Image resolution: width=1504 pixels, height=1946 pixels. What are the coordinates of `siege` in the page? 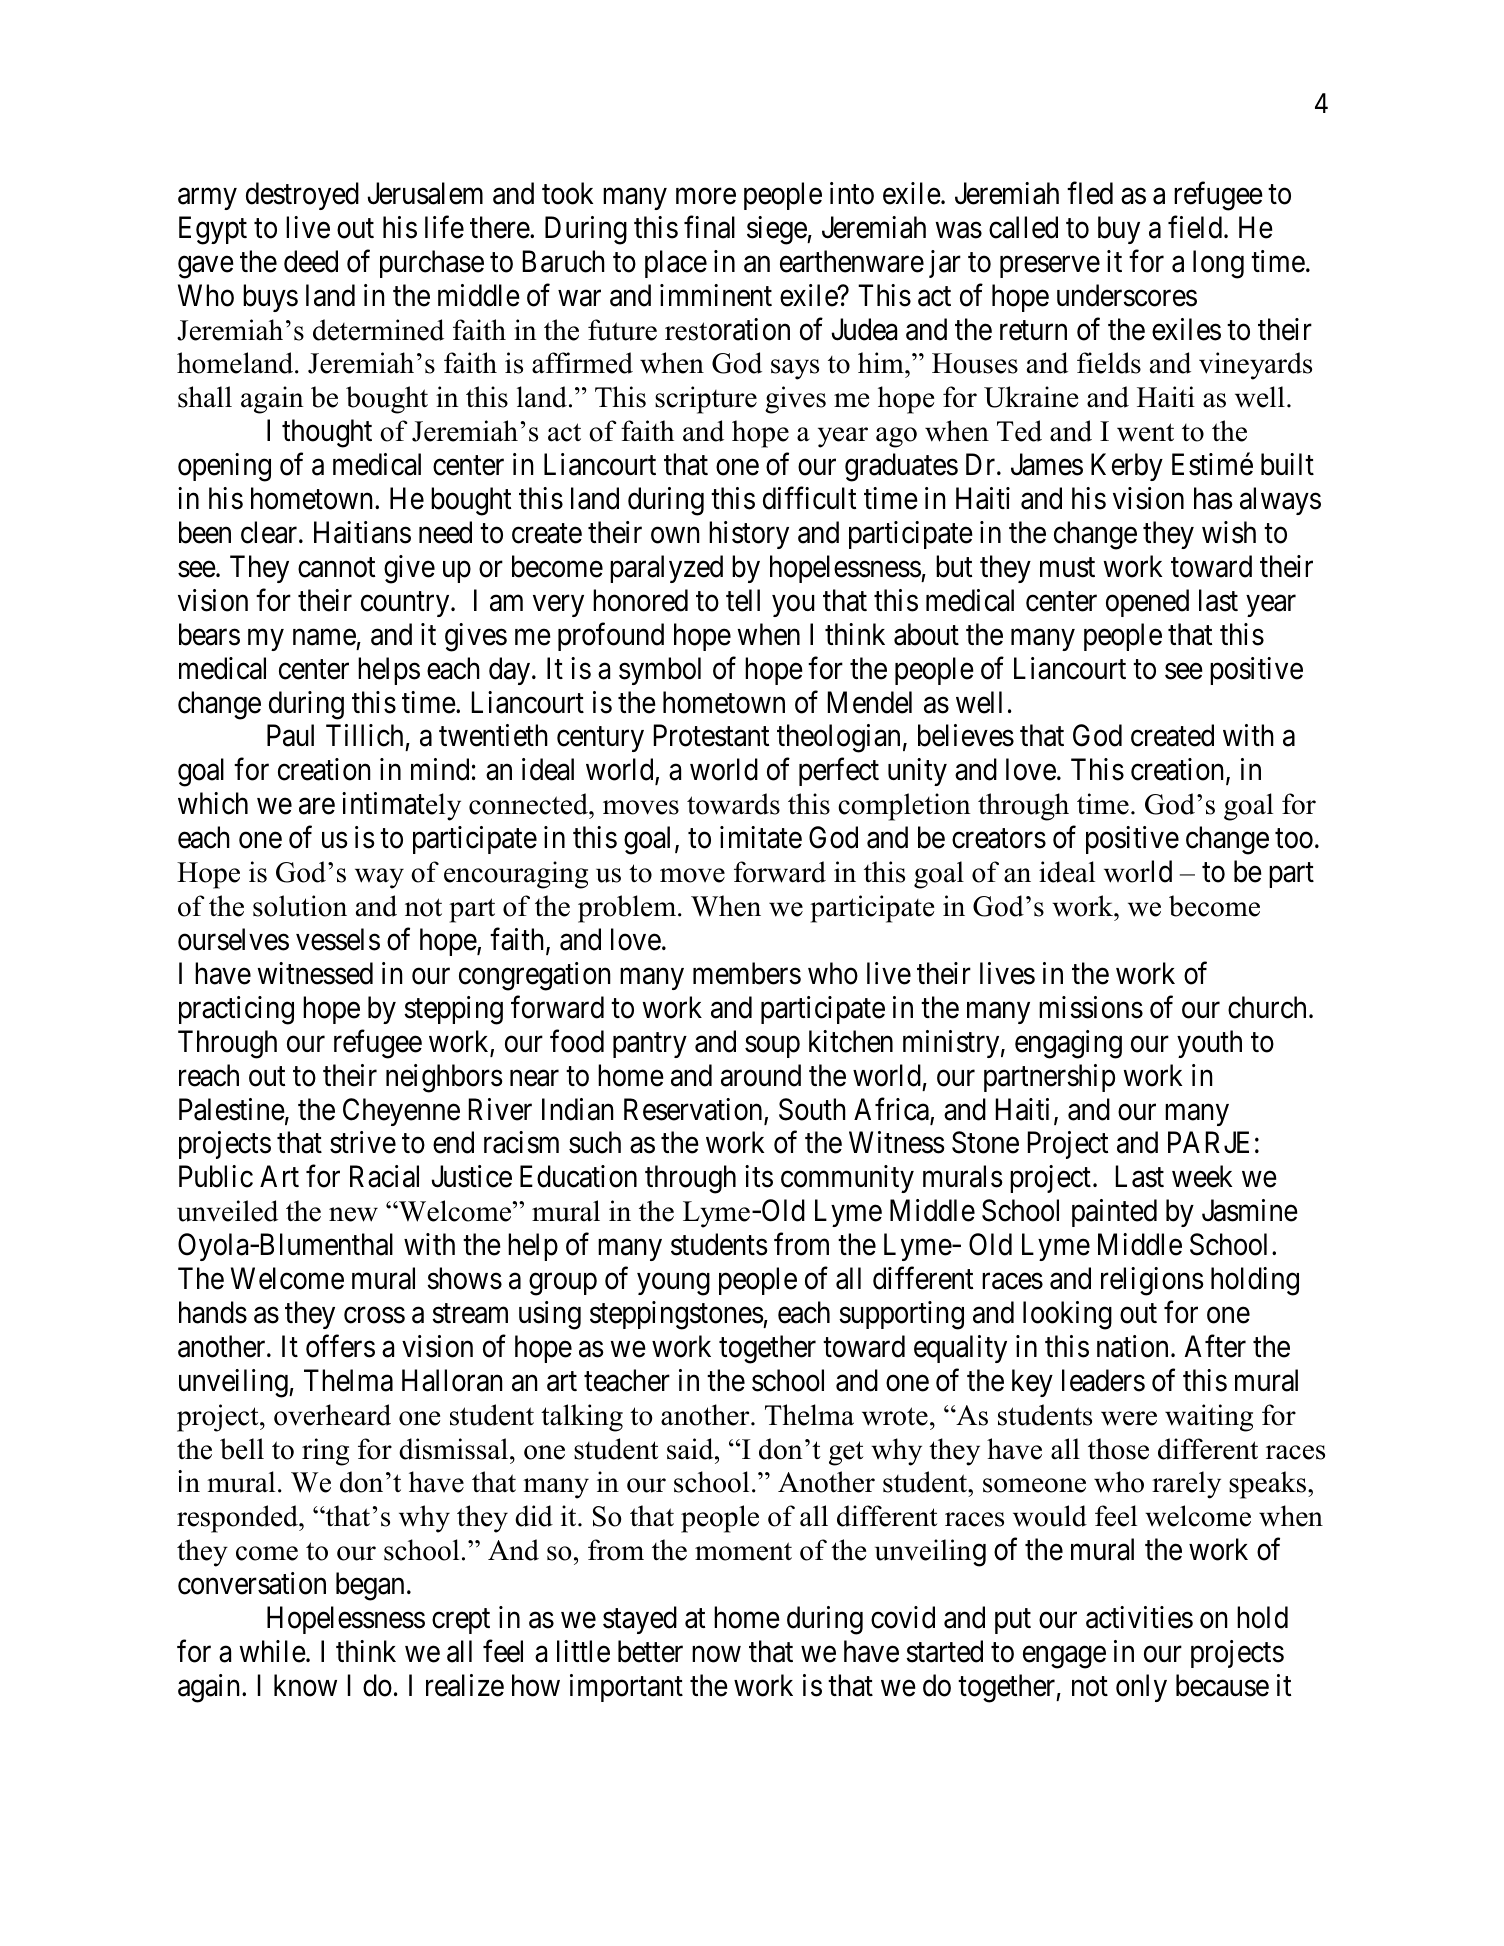 It's located at (777, 230).
